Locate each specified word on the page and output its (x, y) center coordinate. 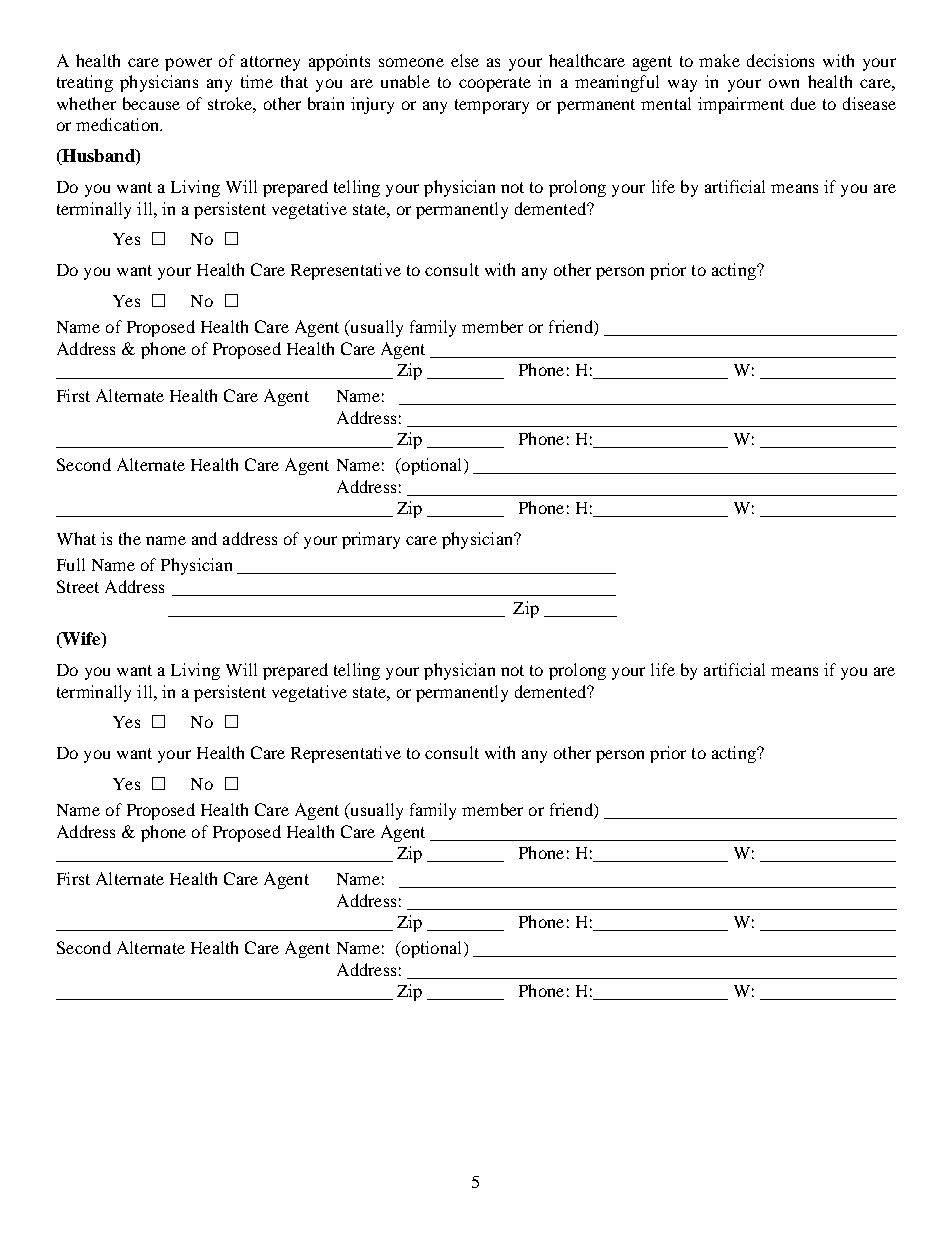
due (803, 103)
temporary (492, 106)
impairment (741, 105)
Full (71, 564)
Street (78, 586)
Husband (98, 157)
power (188, 64)
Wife (81, 640)
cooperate (495, 84)
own (784, 83)
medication (118, 124)
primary (371, 540)
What (76, 538)
